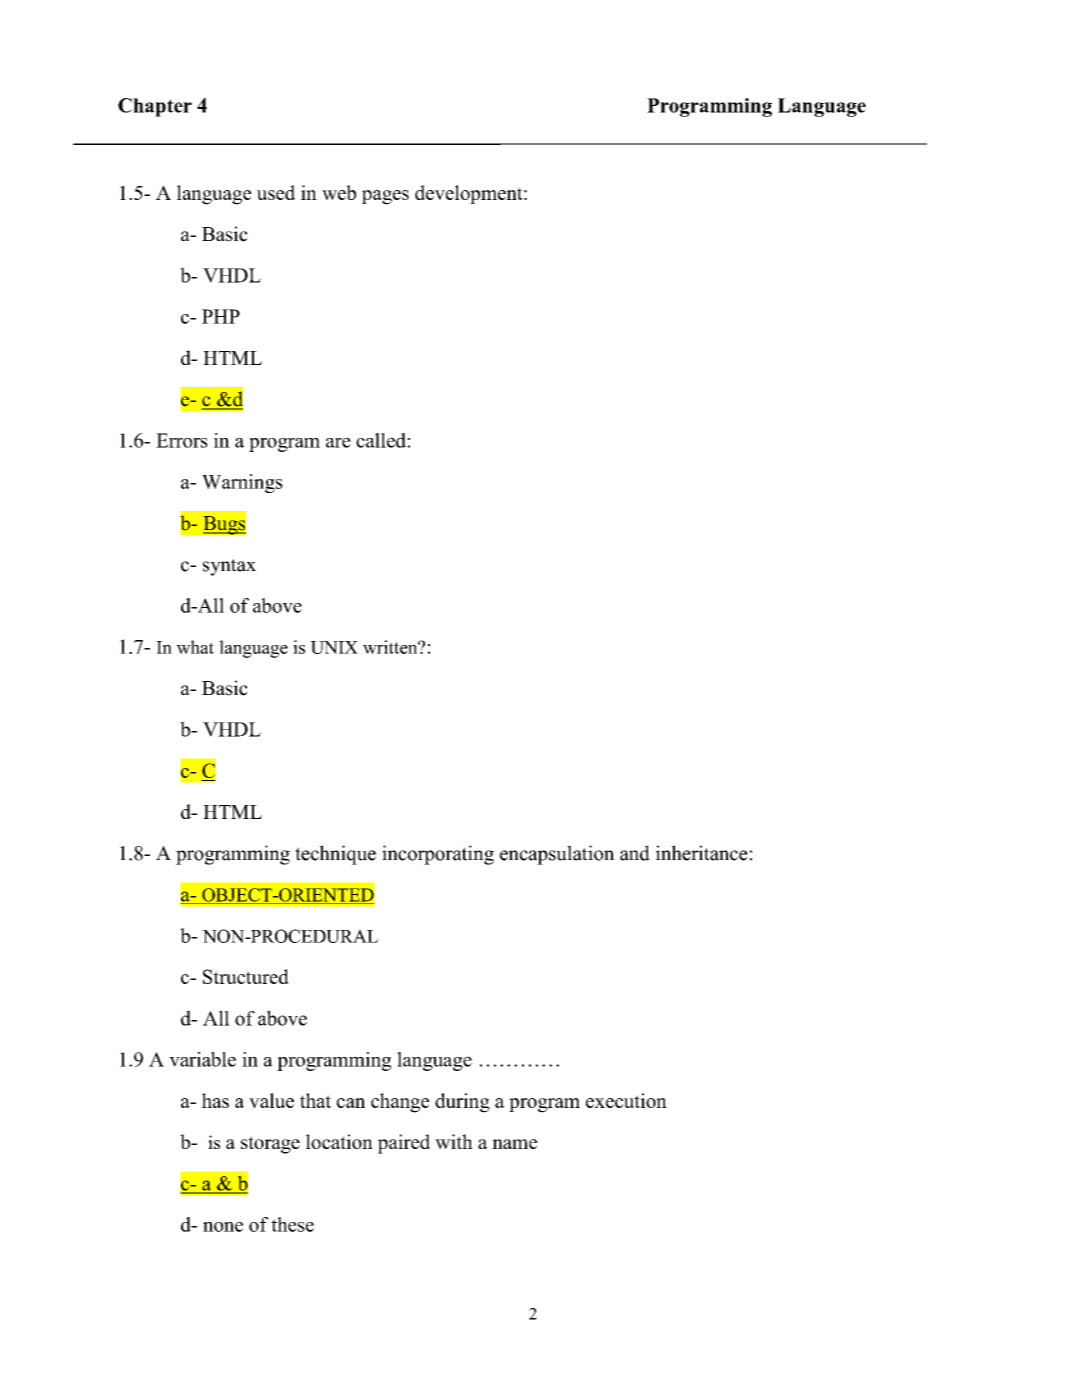 This document has width=1066, height=1379. I want to click on technique, so click(335, 855).
